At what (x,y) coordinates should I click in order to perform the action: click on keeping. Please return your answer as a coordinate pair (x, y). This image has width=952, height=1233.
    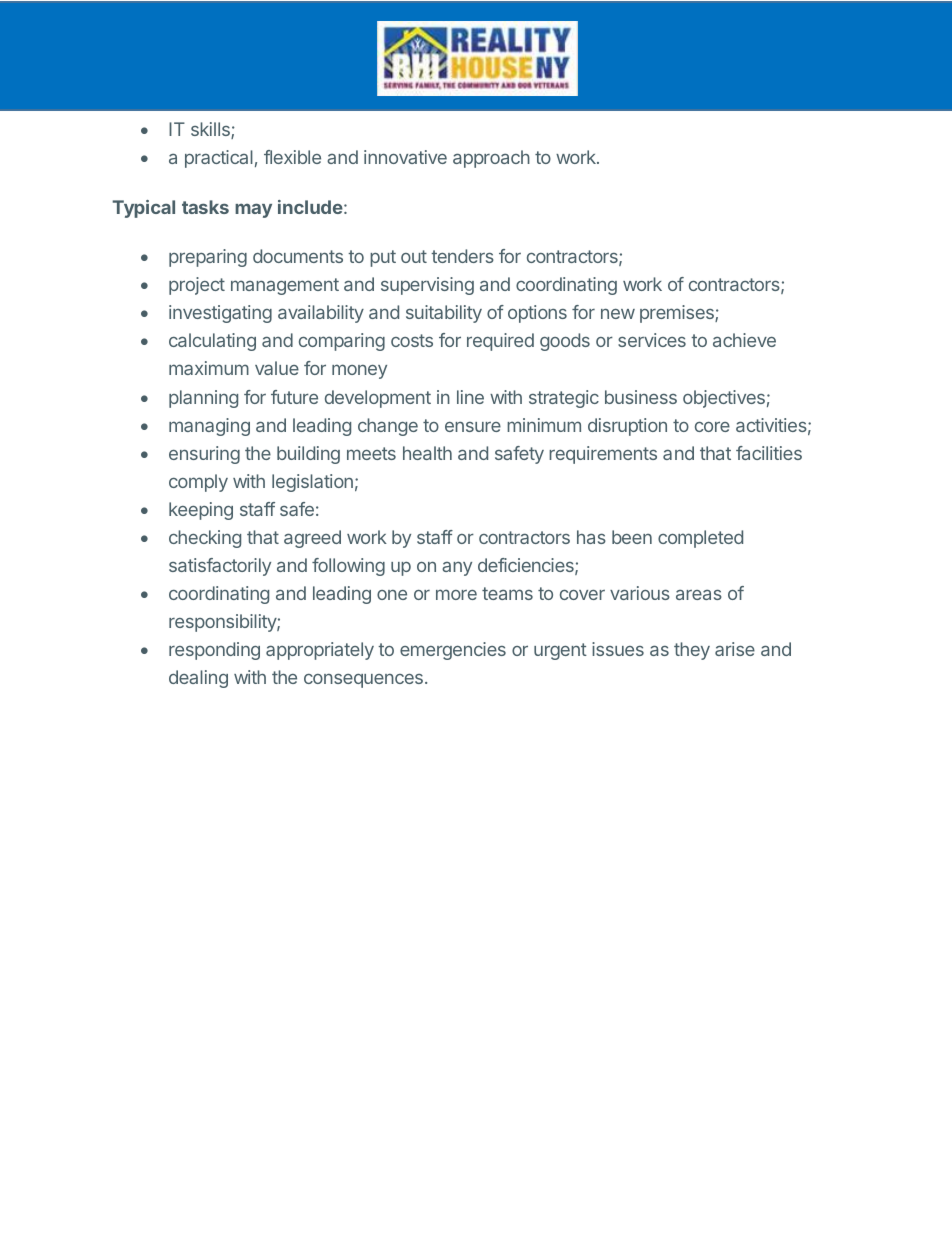
    Looking at the image, I should click on (201, 511).
